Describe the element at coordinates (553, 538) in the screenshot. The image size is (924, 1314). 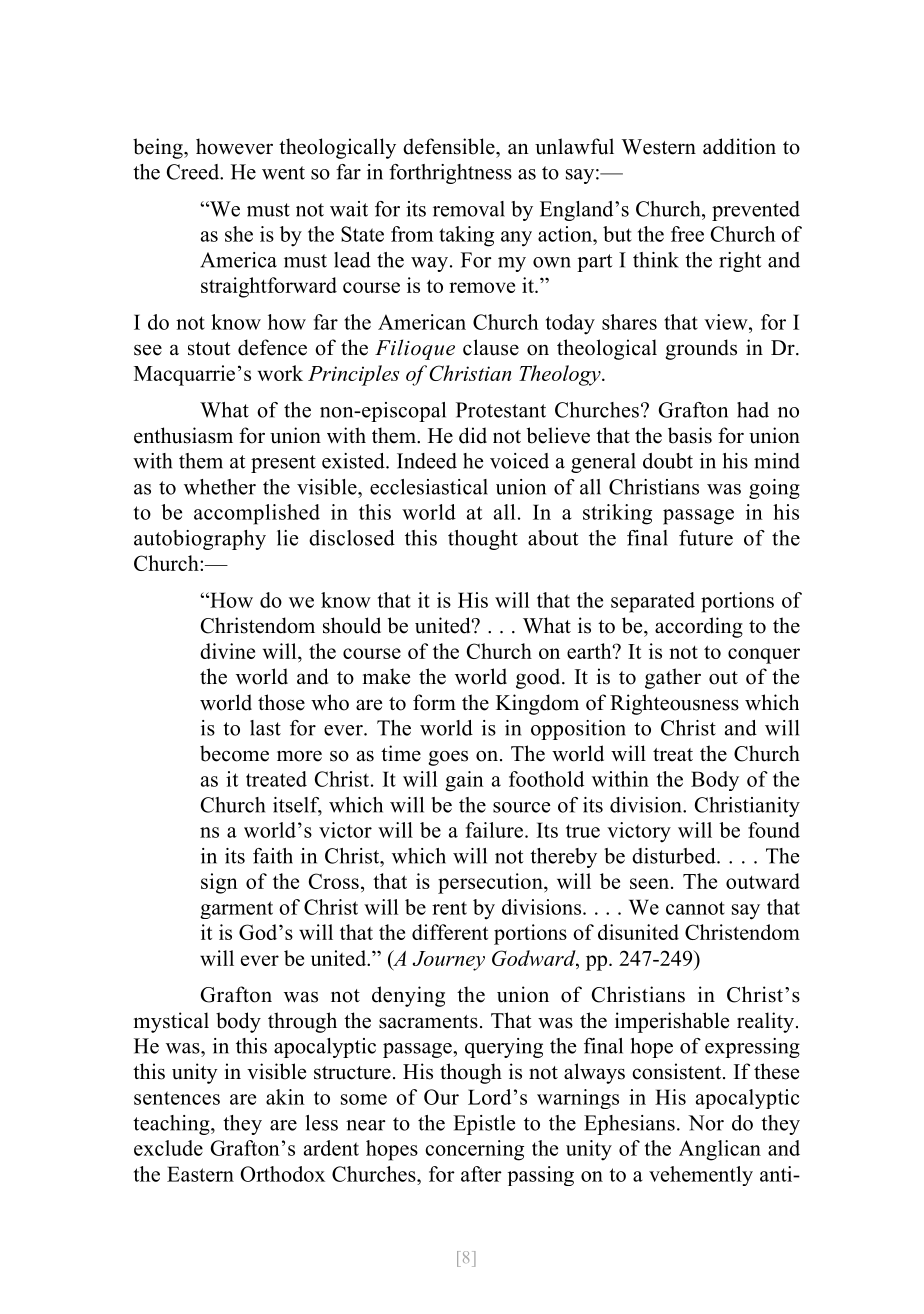
I see `about` at that location.
